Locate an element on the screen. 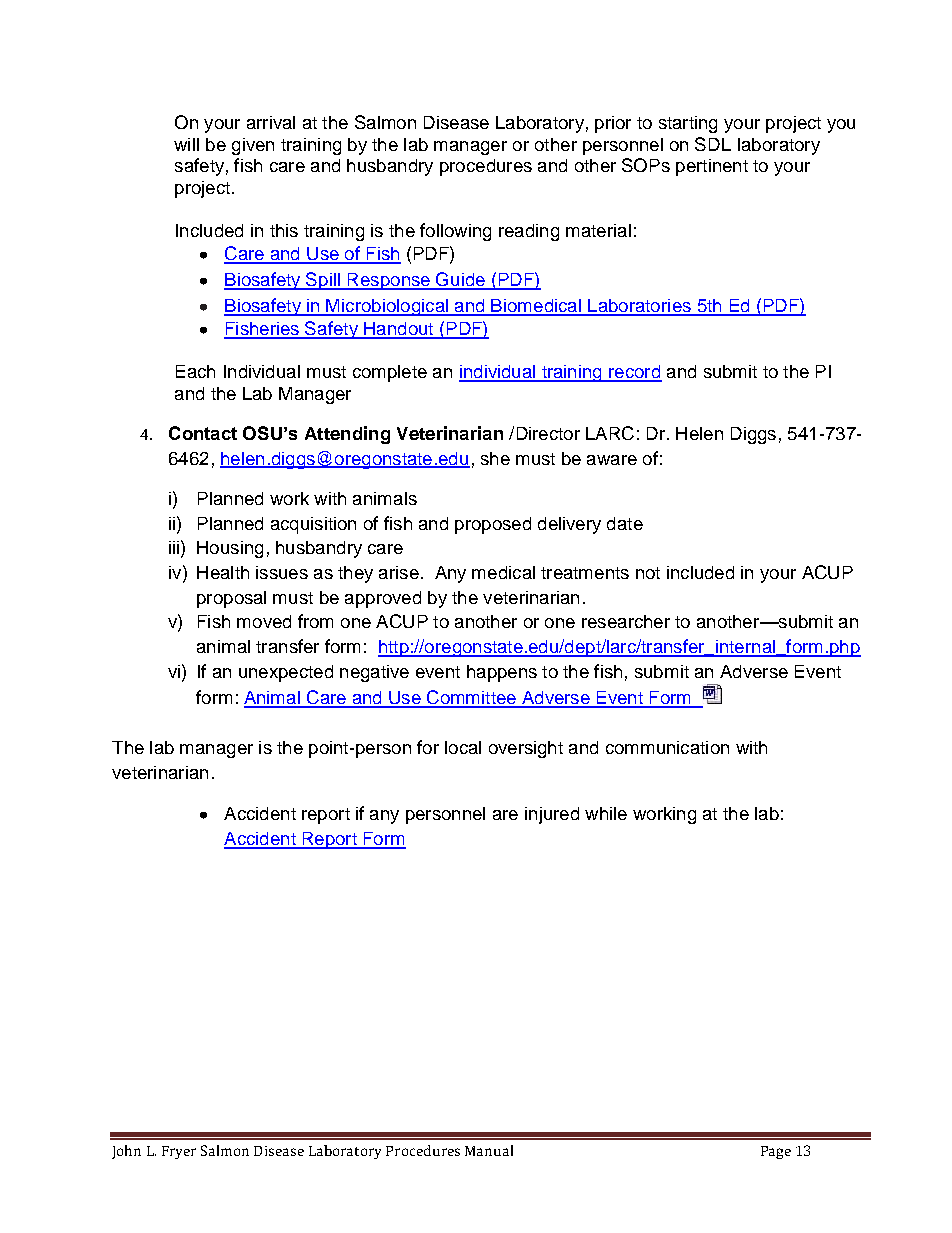 Image resolution: width=952 pixels, height=1233 pixels. unexpected is located at coordinates (286, 673).
